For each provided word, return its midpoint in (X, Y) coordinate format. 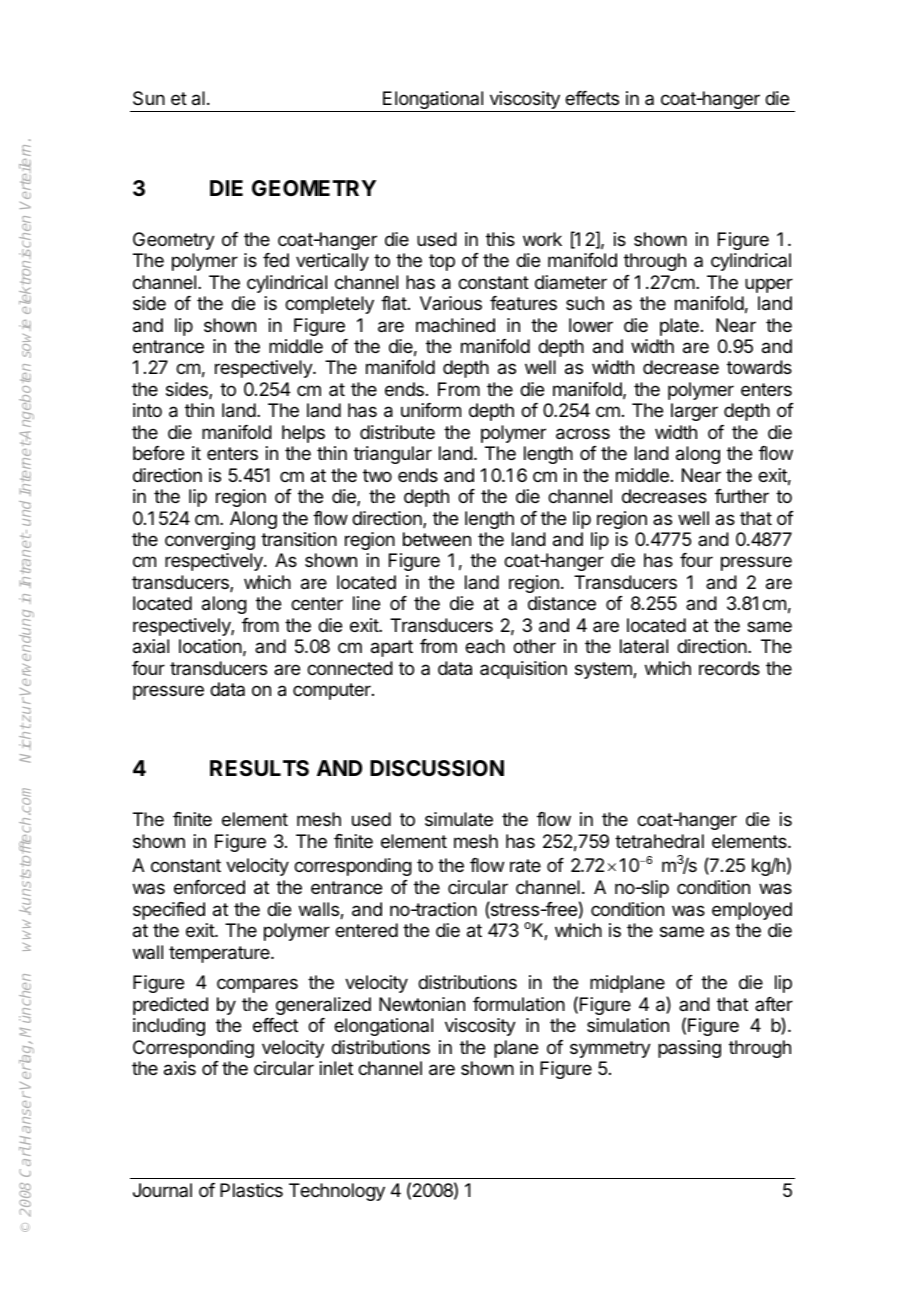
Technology (337, 1192)
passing (689, 1049)
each (485, 646)
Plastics (251, 1190)
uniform (431, 410)
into (147, 410)
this (500, 239)
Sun (149, 98)
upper (769, 285)
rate (525, 866)
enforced (209, 887)
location (210, 646)
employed (752, 911)
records (729, 668)
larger (694, 412)
